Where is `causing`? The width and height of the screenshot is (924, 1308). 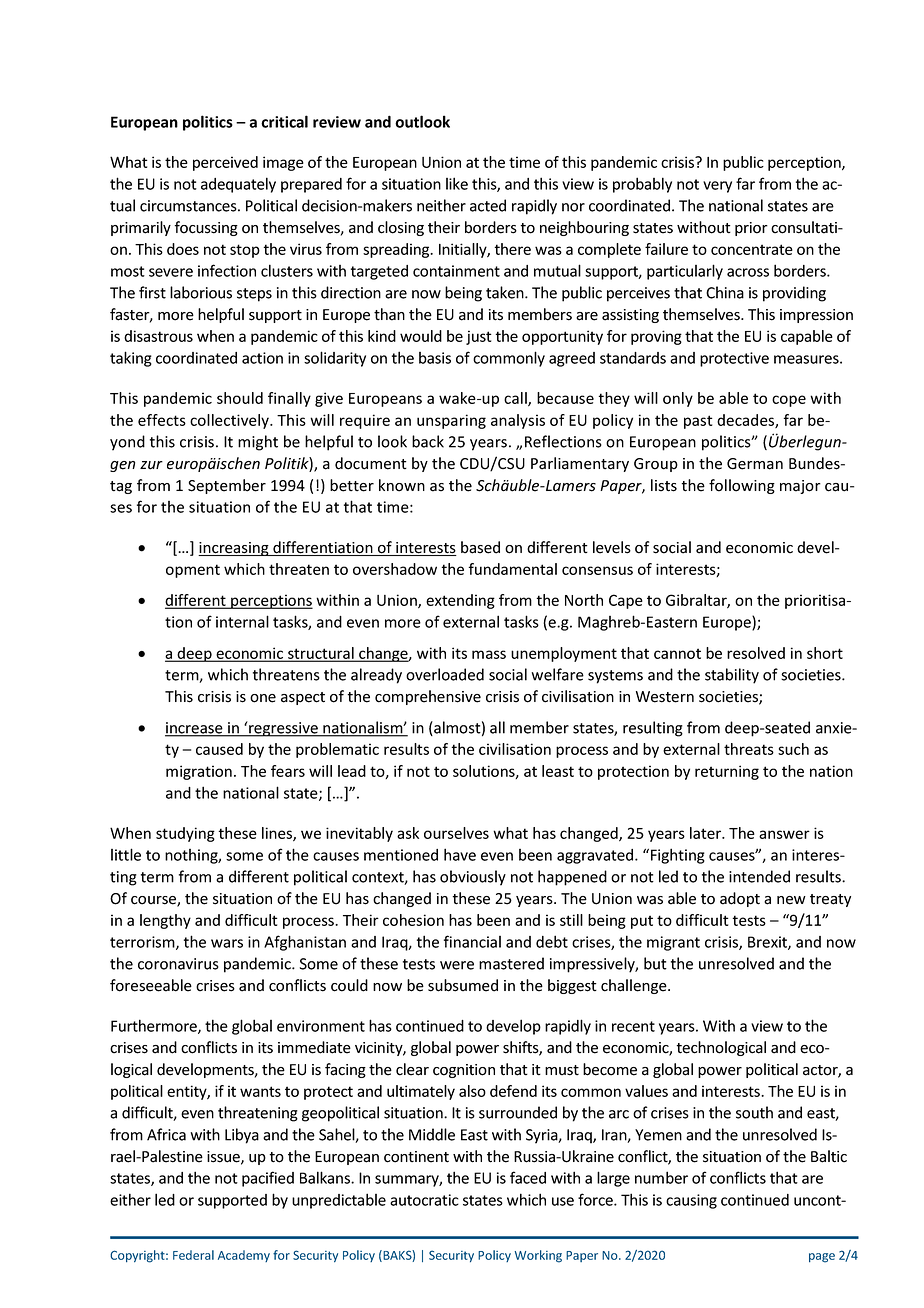 causing is located at coordinates (691, 1201).
